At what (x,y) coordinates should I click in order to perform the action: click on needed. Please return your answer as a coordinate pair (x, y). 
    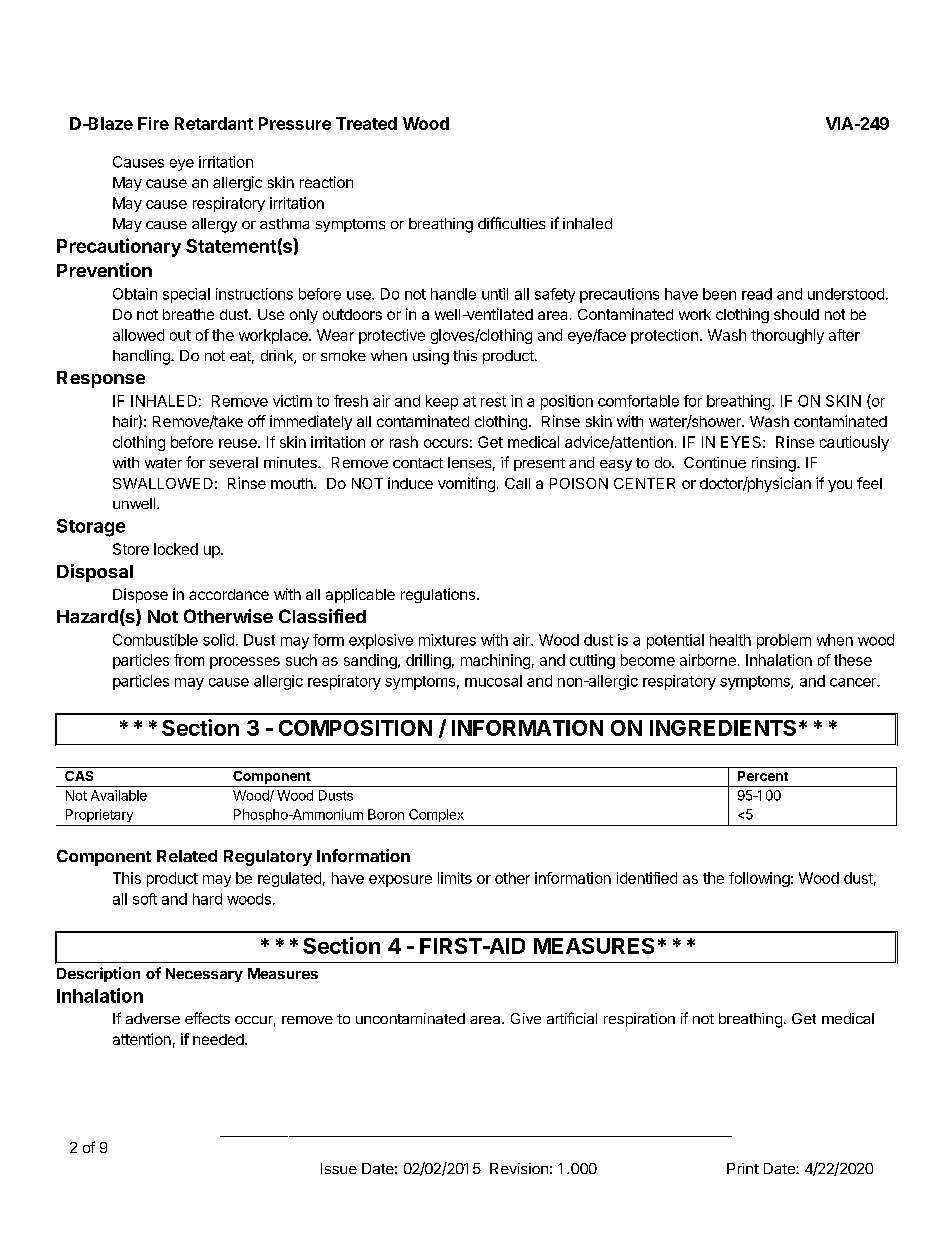
    Looking at the image, I should click on (219, 1039).
